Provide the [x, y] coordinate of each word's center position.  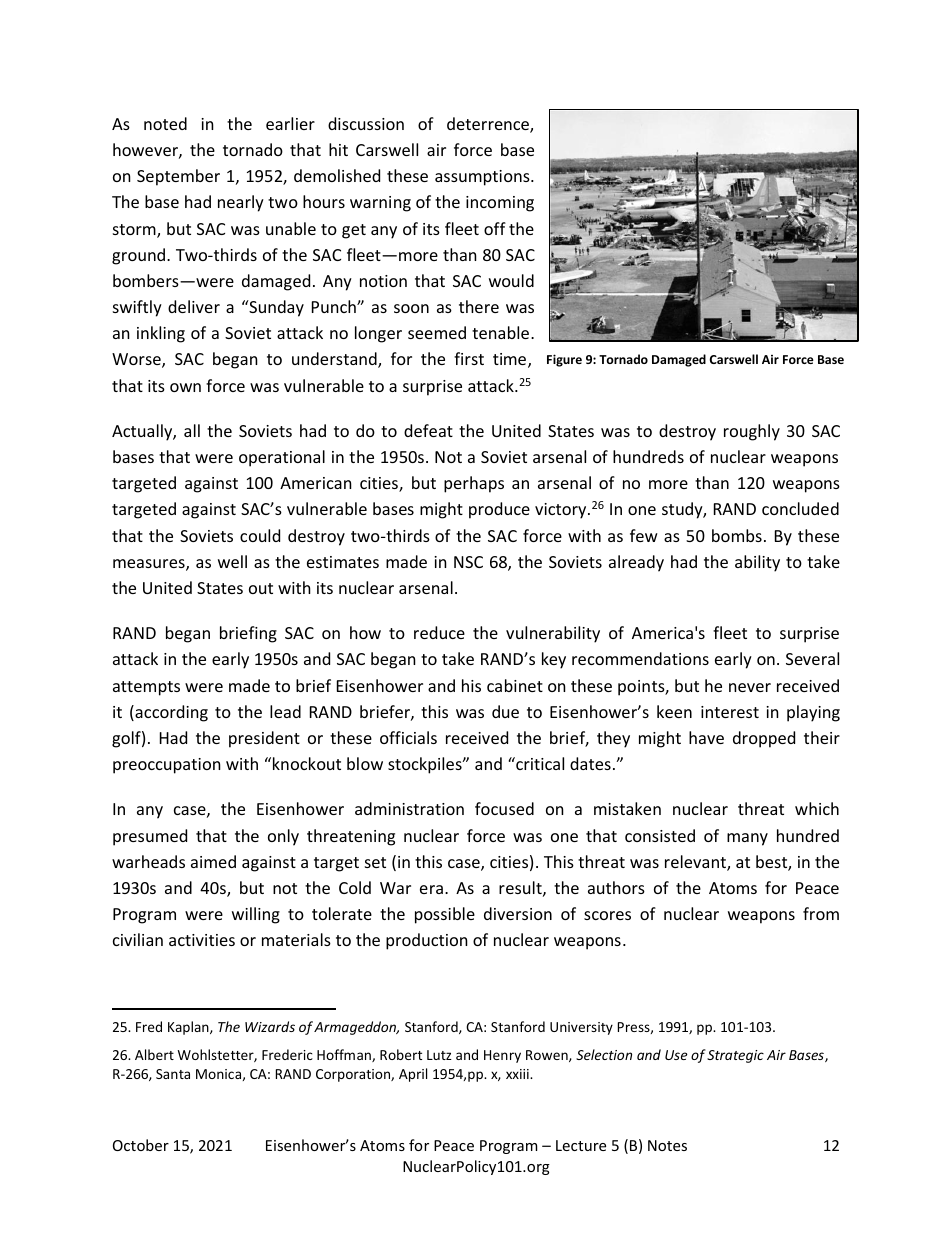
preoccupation [167, 766]
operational [282, 458]
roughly [752, 432]
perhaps [474, 484]
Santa [173, 1074]
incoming [500, 204]
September [178, 177]
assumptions [483, 178]
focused [504, 808]
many [747, 839]
